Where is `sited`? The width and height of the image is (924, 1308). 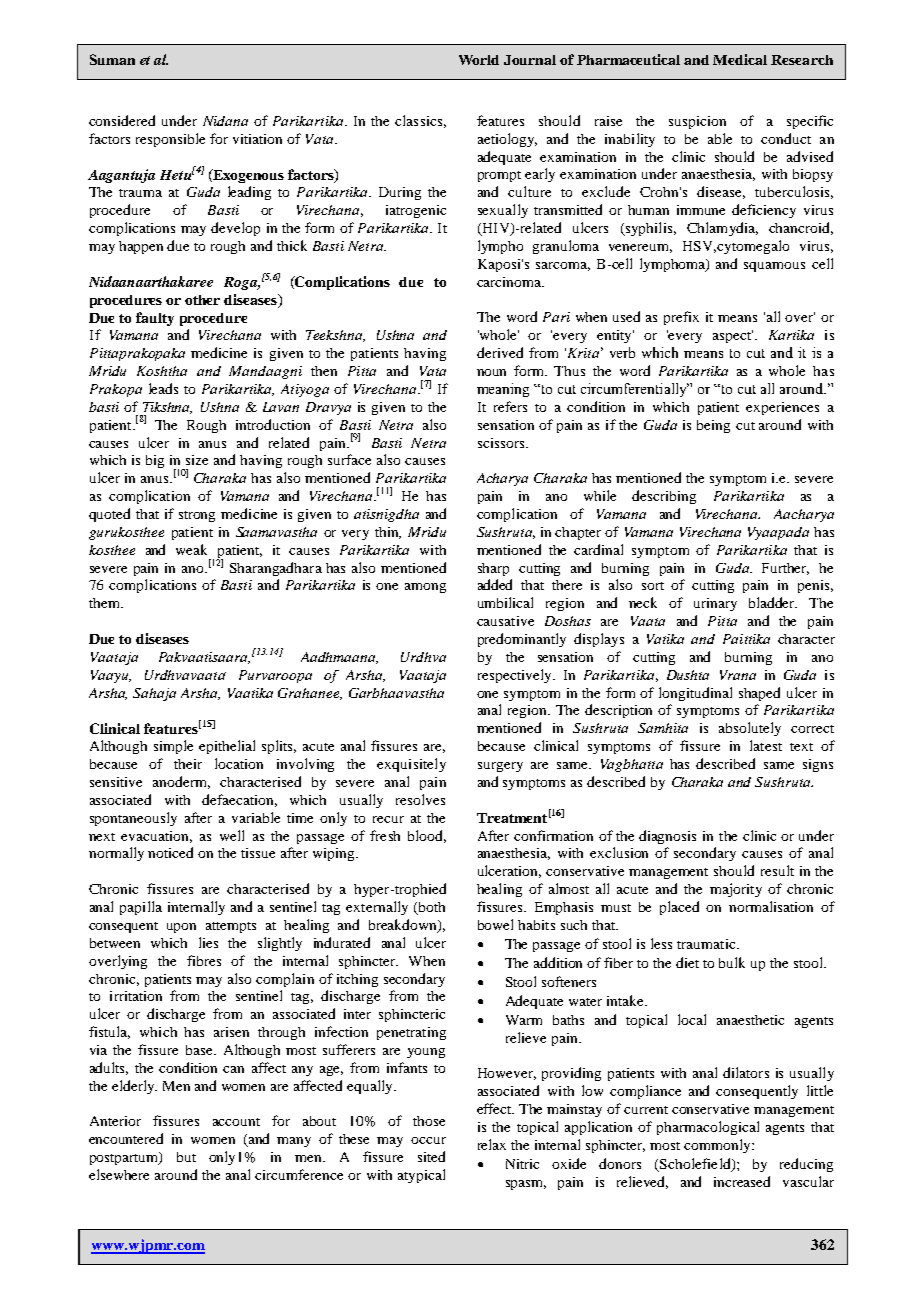 sited is located at coordinates (431, 1156).
